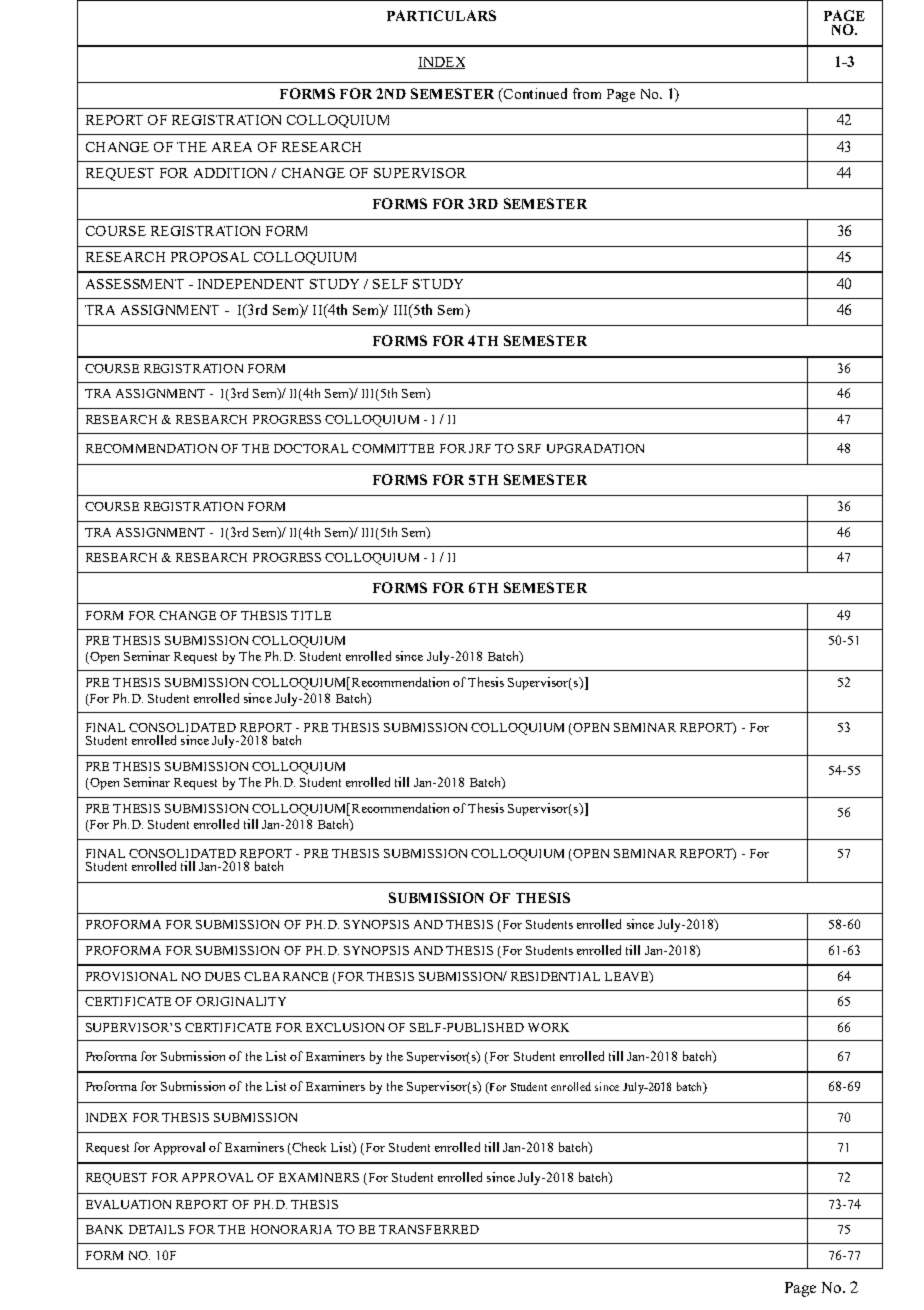 The width and height of the screenshot is (924, 1310). What do you see at coordinates (311, 615) in the screenshot?
I see `TITLE` at bounding box center [311, 615].
